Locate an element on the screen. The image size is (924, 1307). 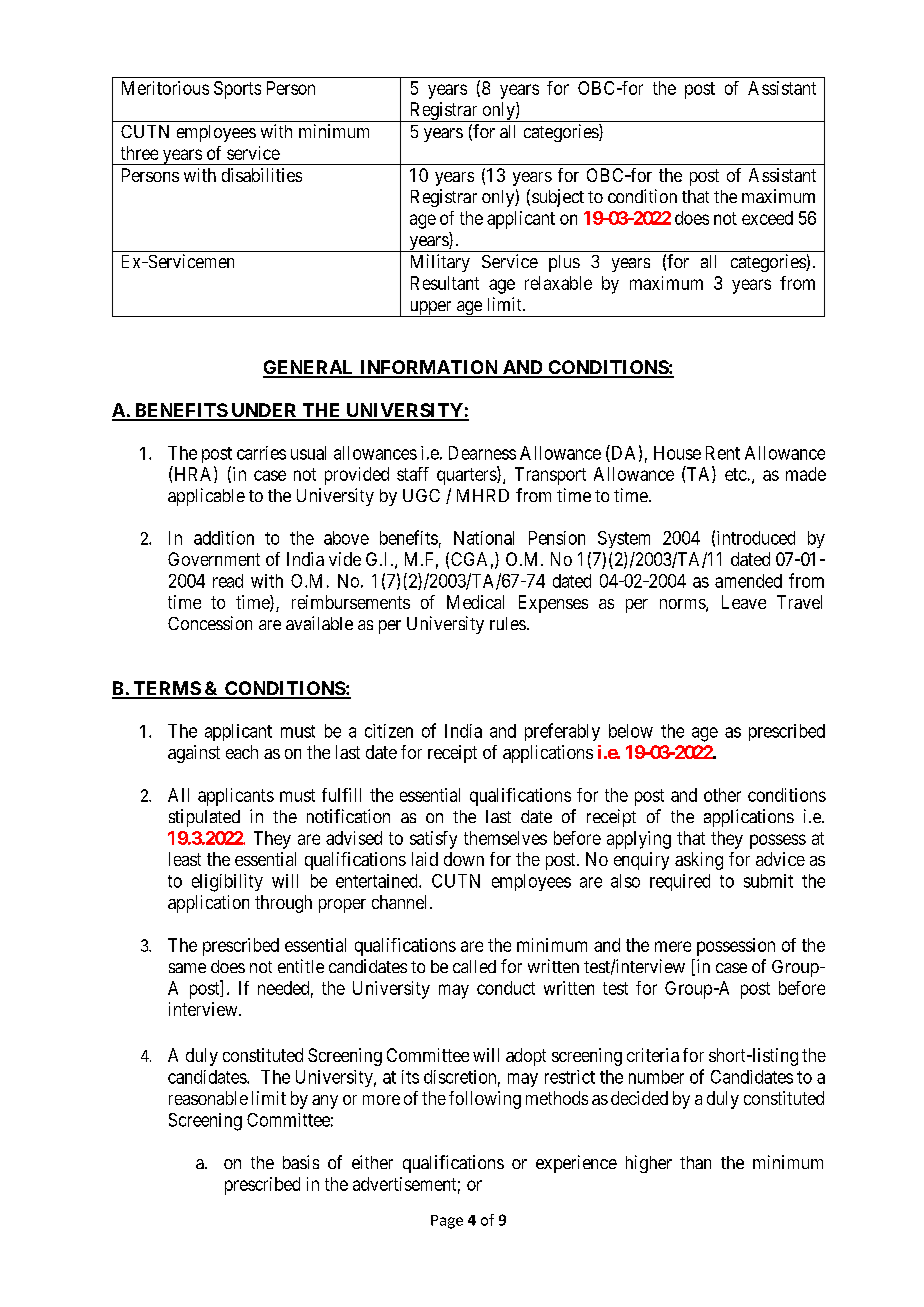
Sports is located at coordinates (237, 90).
